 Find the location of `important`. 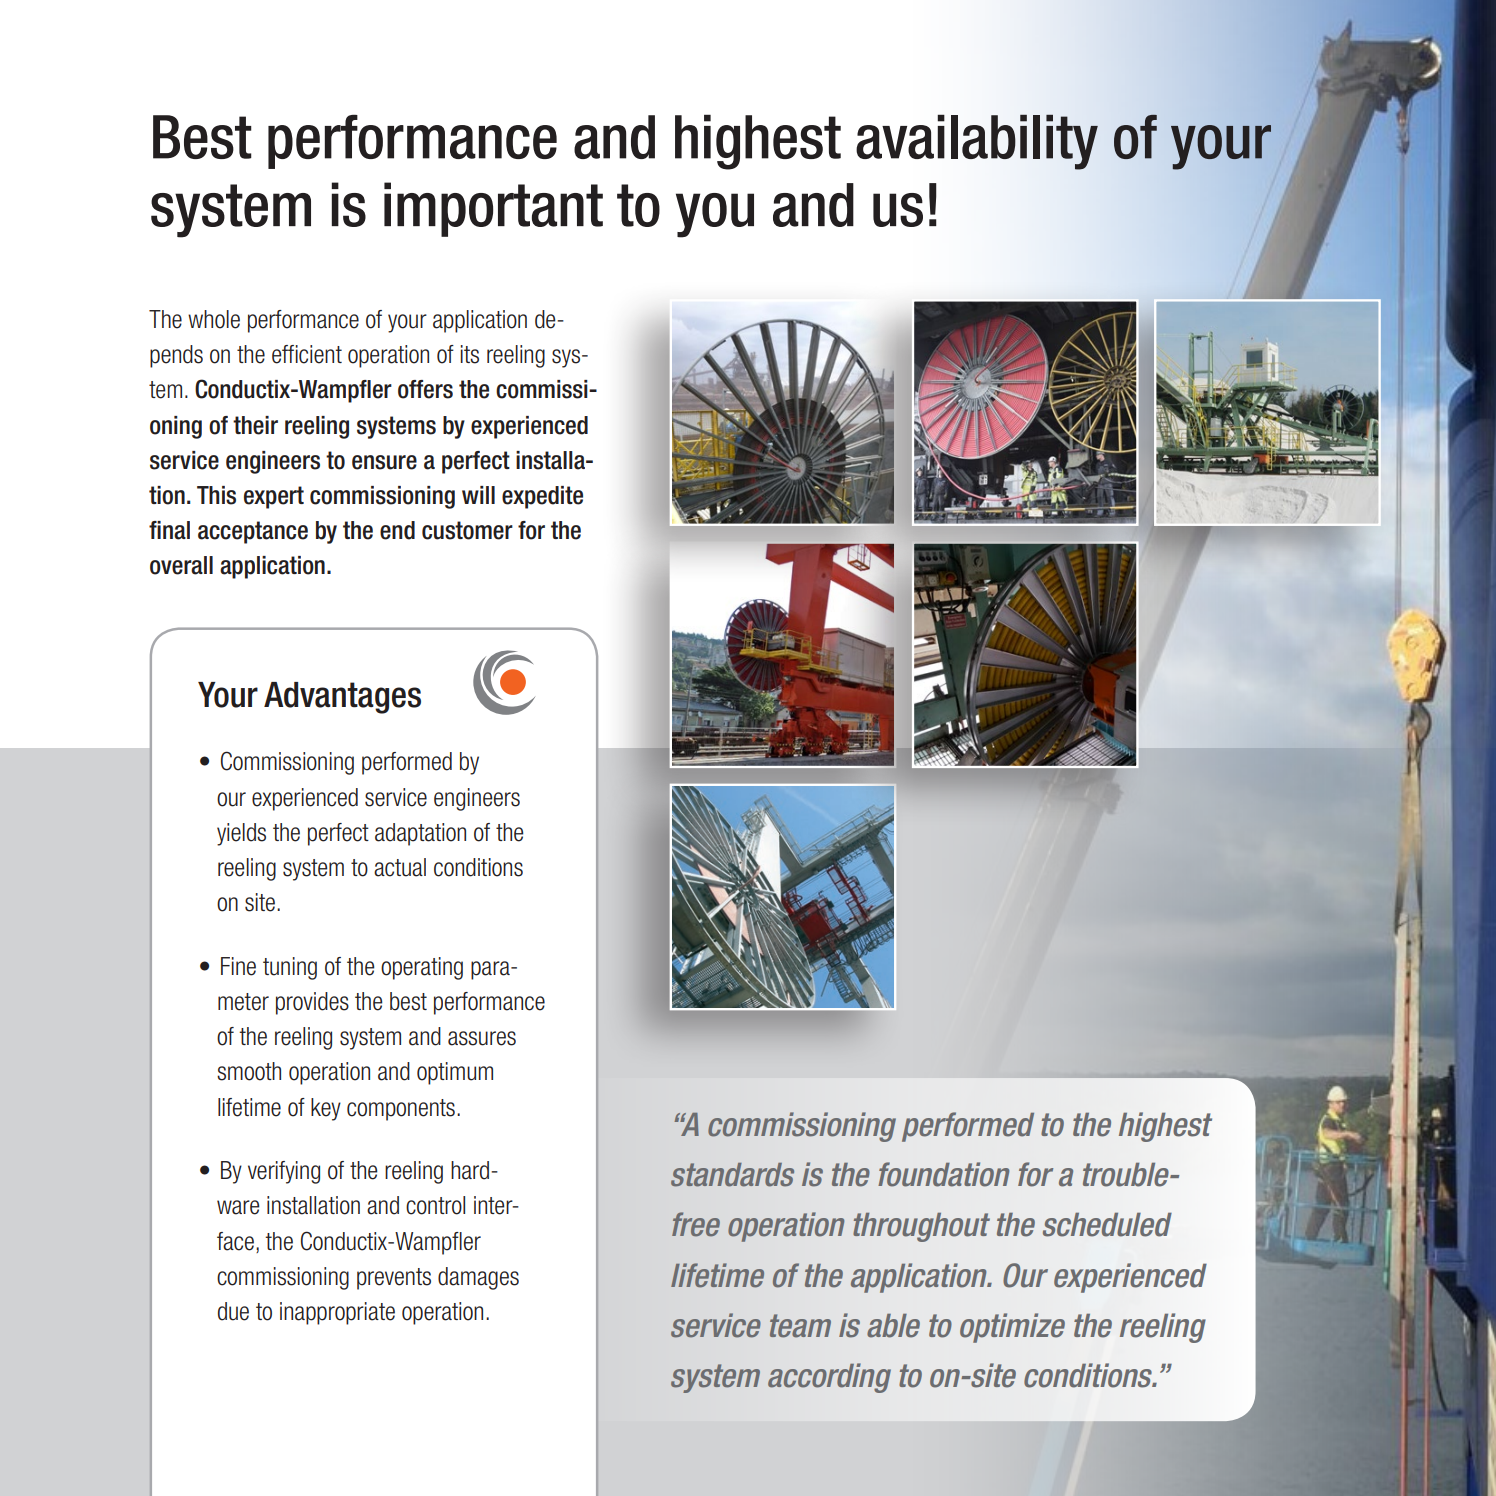

important is located at coordinates (493, 209).
